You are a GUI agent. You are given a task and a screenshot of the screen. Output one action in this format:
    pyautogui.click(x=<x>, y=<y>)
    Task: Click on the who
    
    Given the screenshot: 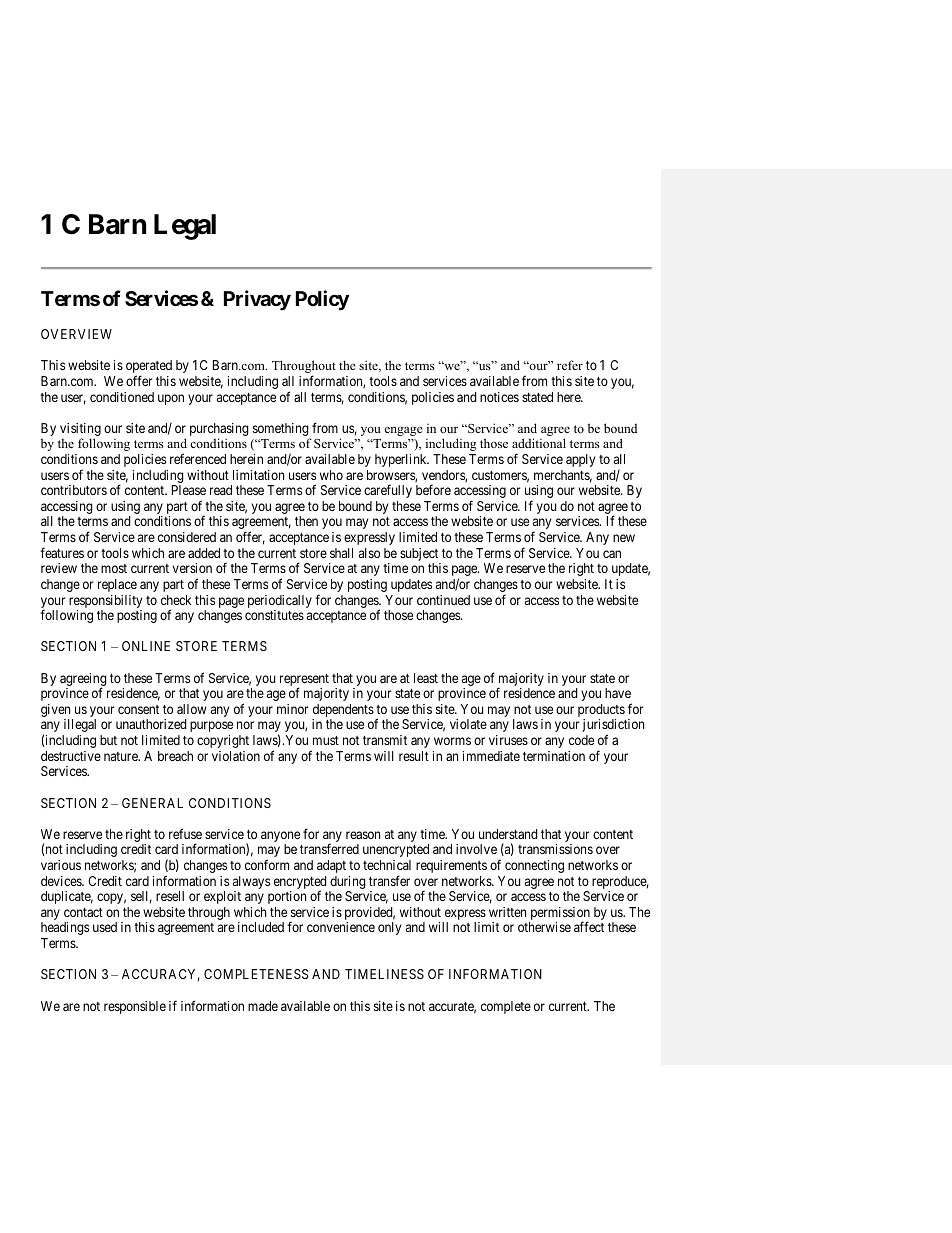 What is the action you would take?
    pyautogui.click(x=331, y=475)
